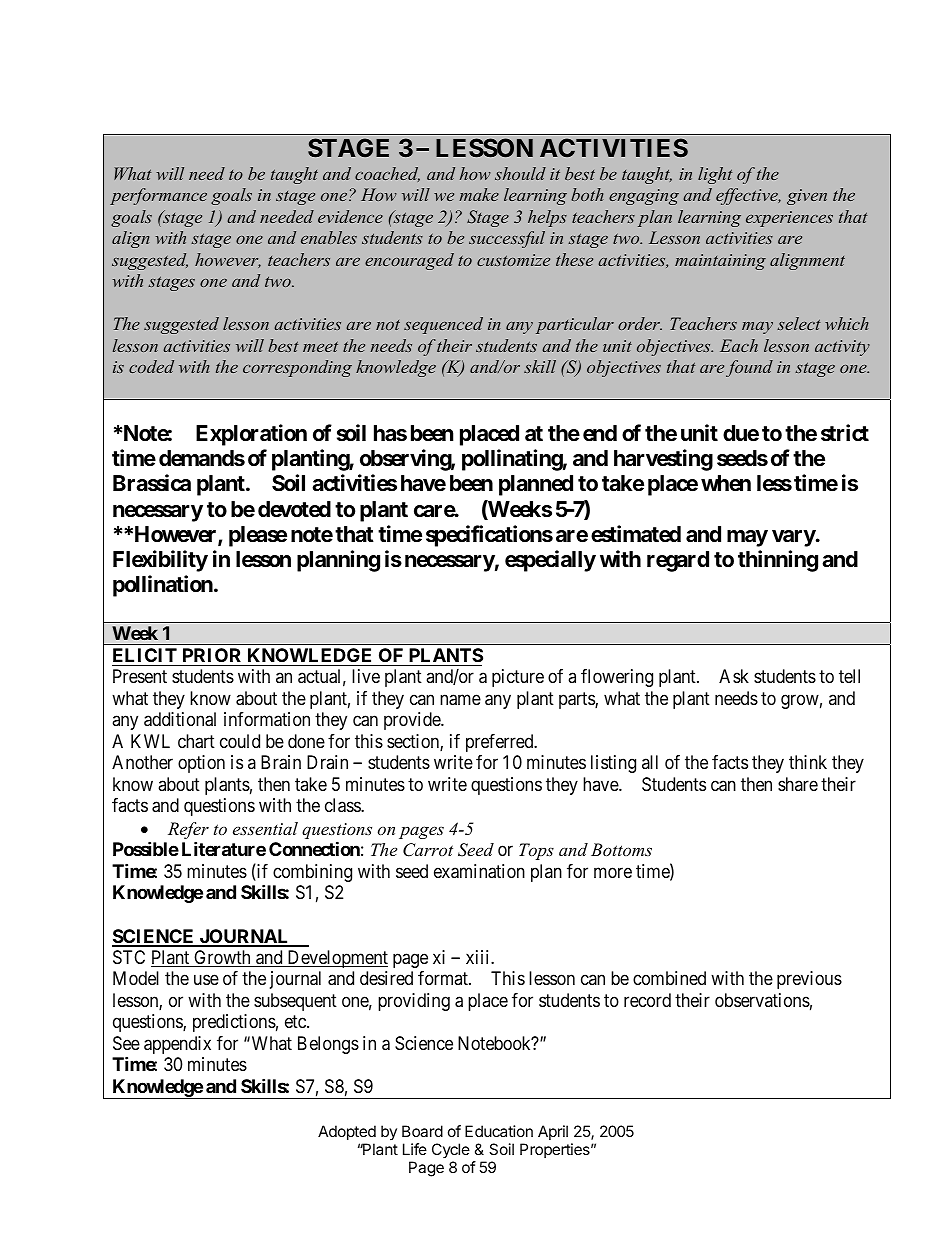 The height and width of the image is (1233, 952). Describe the element at coordinates (201, 764) in the image. I see `option` at that location.
